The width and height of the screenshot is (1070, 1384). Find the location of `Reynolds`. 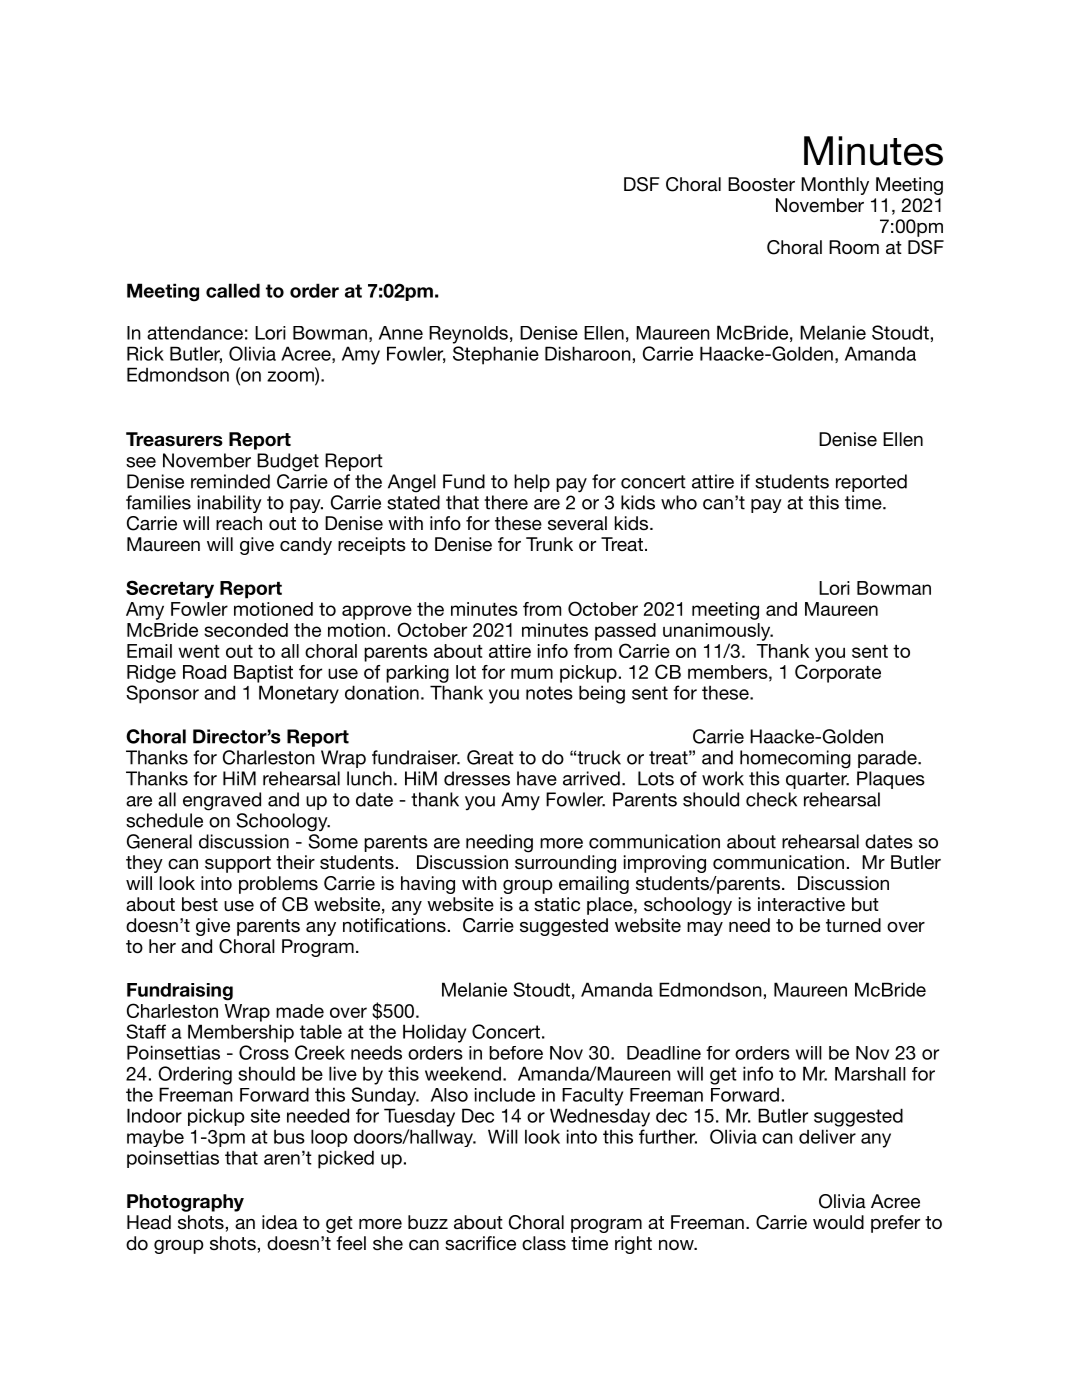

Reynolds is located at coordinates (468, 335).
